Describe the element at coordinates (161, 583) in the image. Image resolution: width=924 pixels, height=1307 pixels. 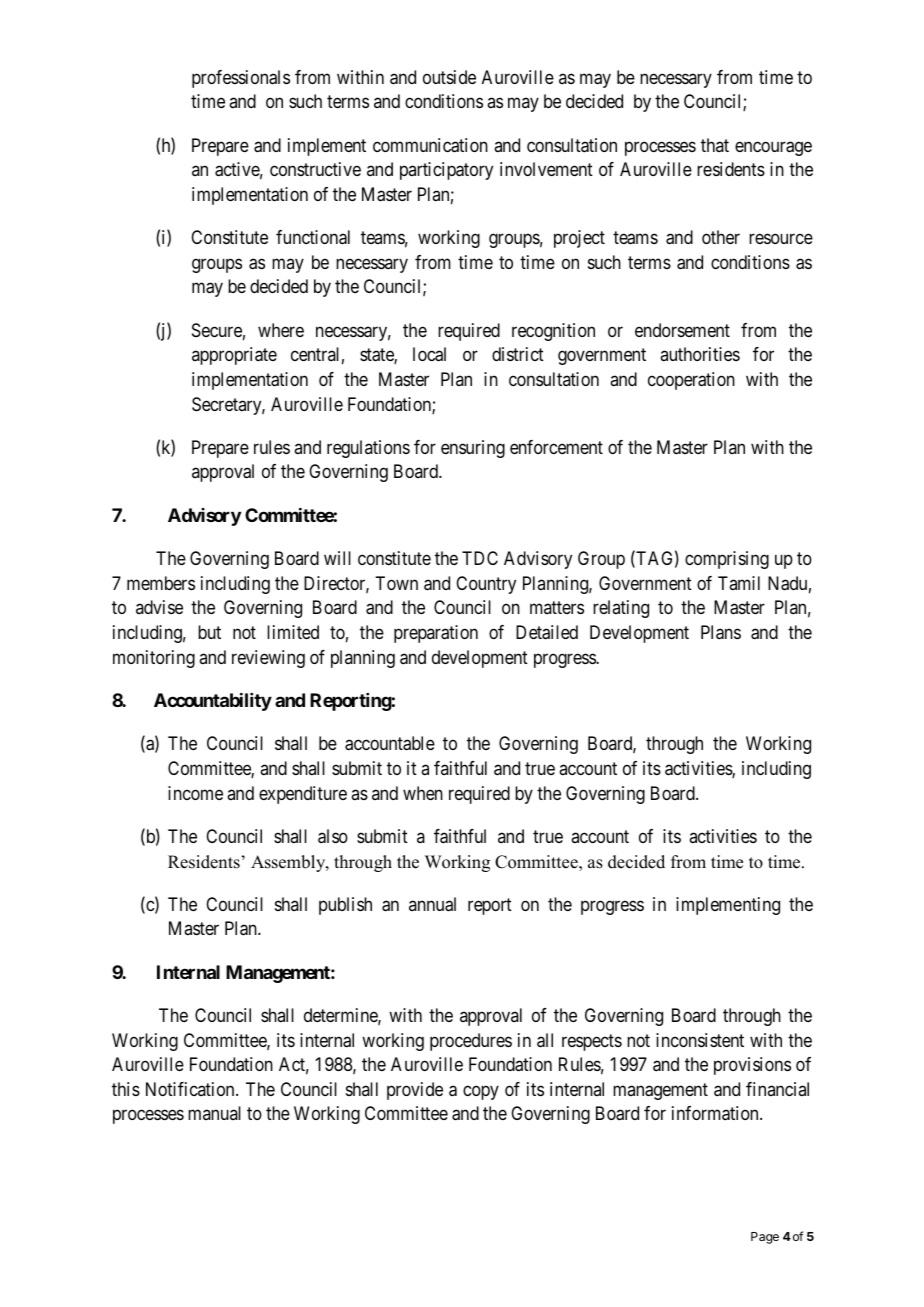
I see `members` at that location.
